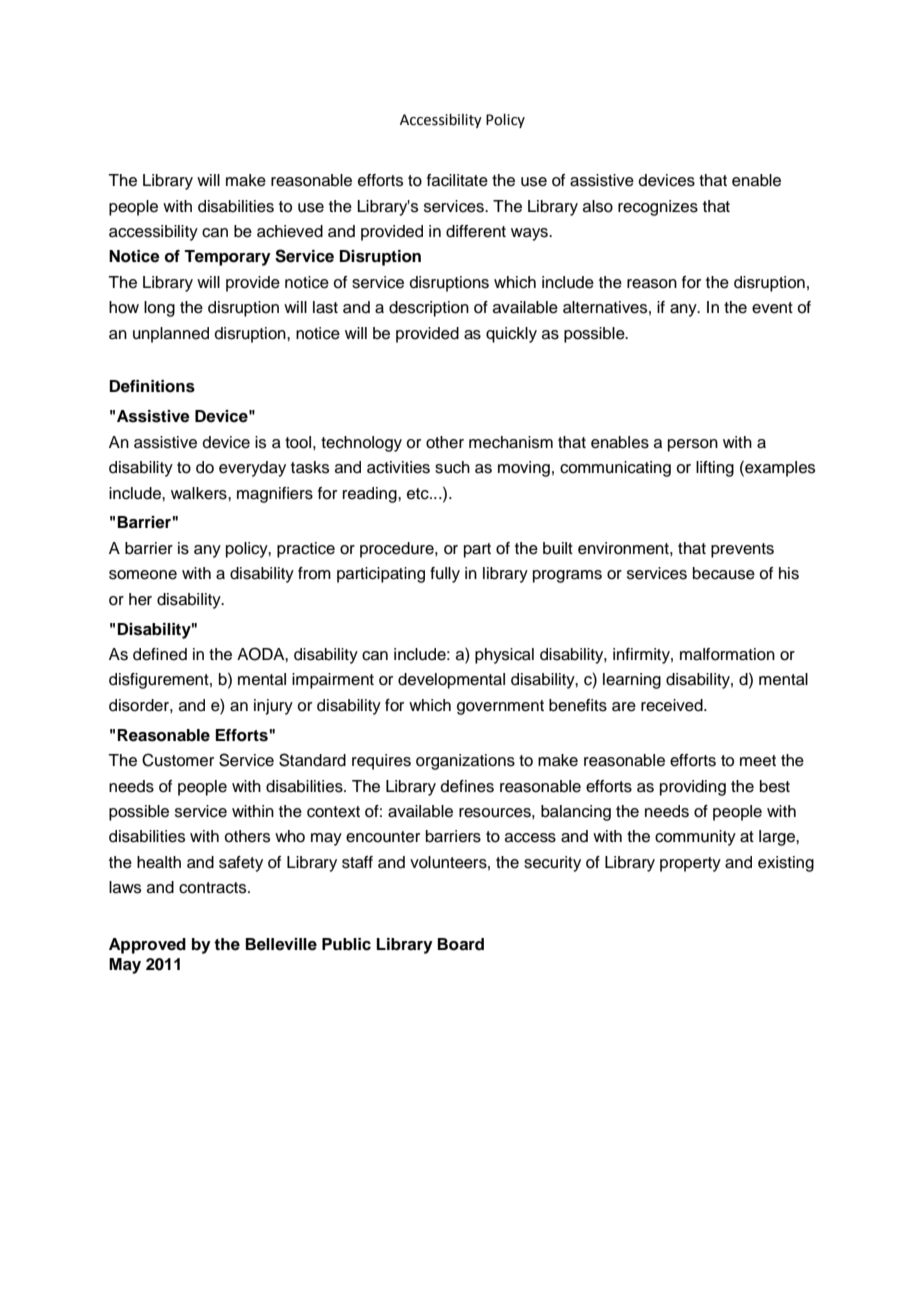 Image resolution: width=924 pixels, height=1308 pixels. I want to click on person, so click(693, 445).
